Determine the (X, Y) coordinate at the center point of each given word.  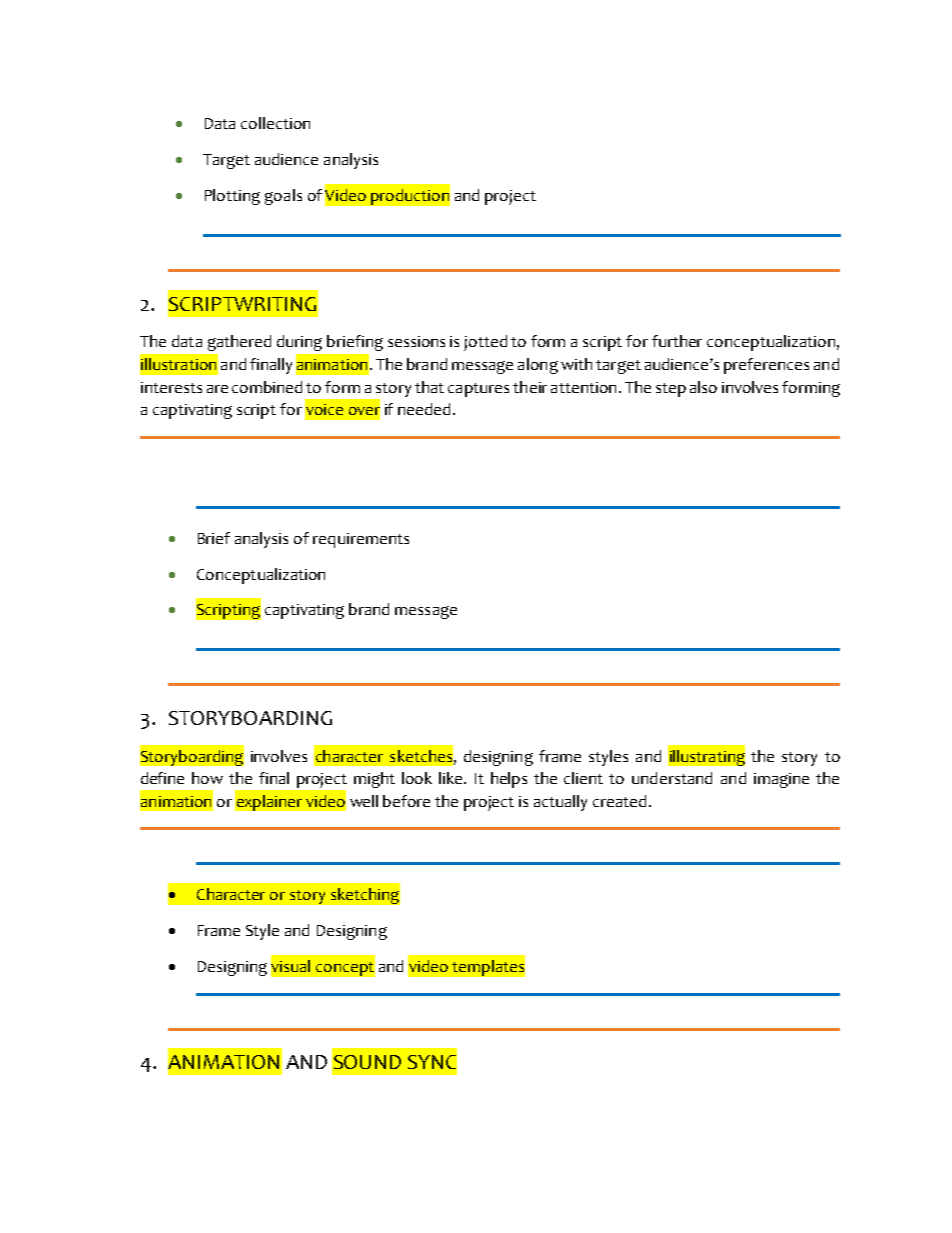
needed (424, 409)
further (677, 341)
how (207, 778)
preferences (766, 366)
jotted (485, 343)
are (217, 389)
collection (275, 123)
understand (672, 778)
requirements (361, 540)
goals (283, 197)
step (671, 390)
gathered (239, 343)
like (452, 778)
